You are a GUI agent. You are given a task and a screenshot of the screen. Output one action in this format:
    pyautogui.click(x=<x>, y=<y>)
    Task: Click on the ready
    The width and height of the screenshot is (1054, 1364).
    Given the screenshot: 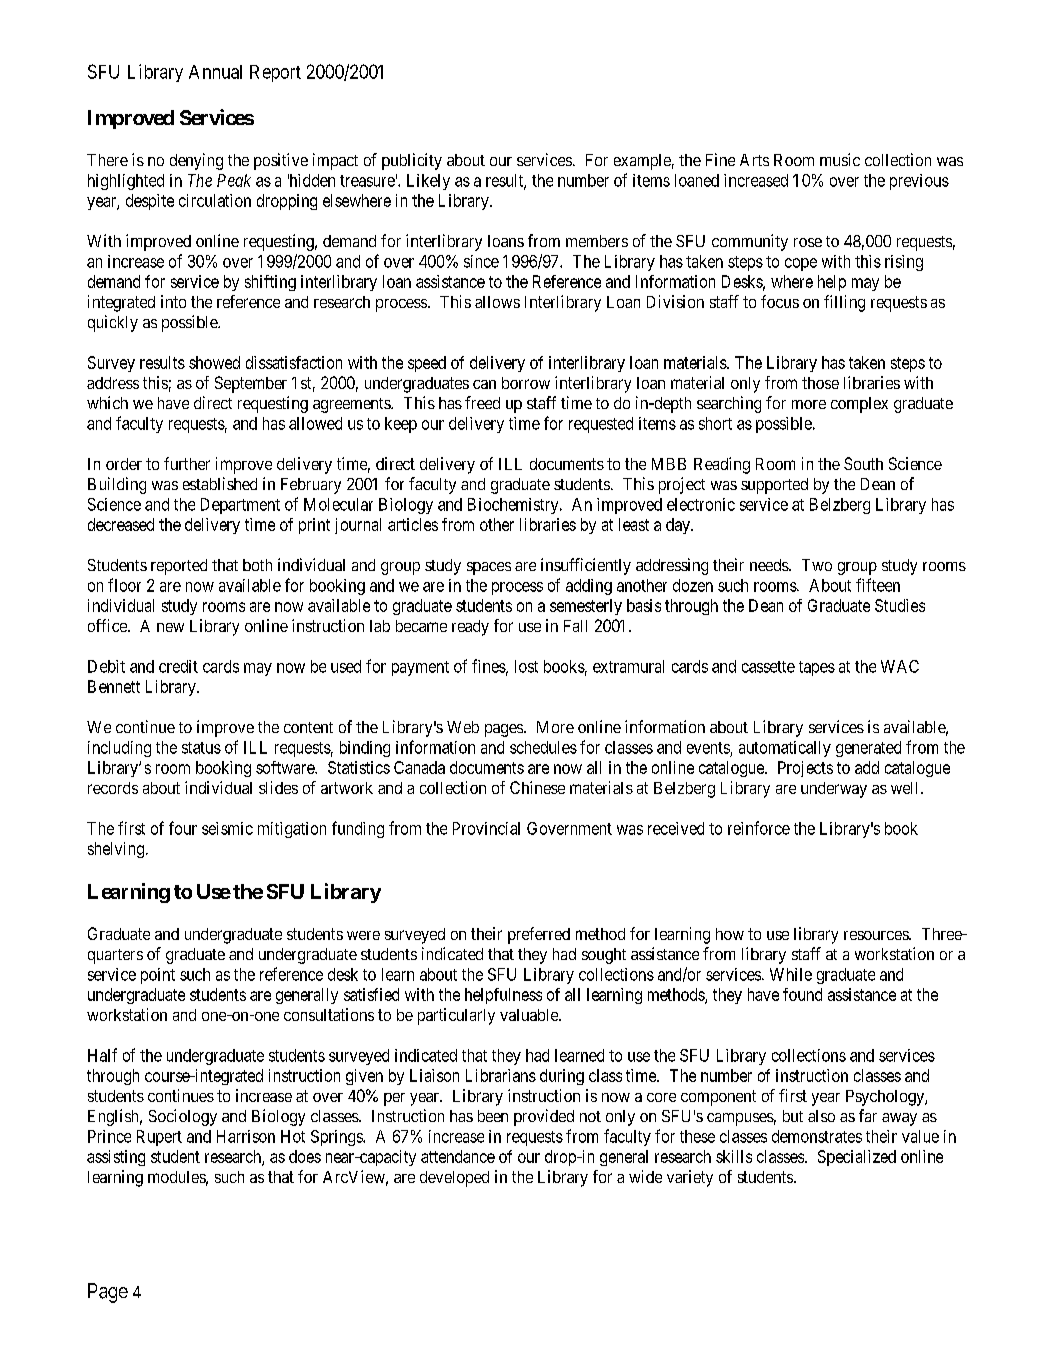 What is the action you would take?
    pyautogui.click(x=470, y=628)
